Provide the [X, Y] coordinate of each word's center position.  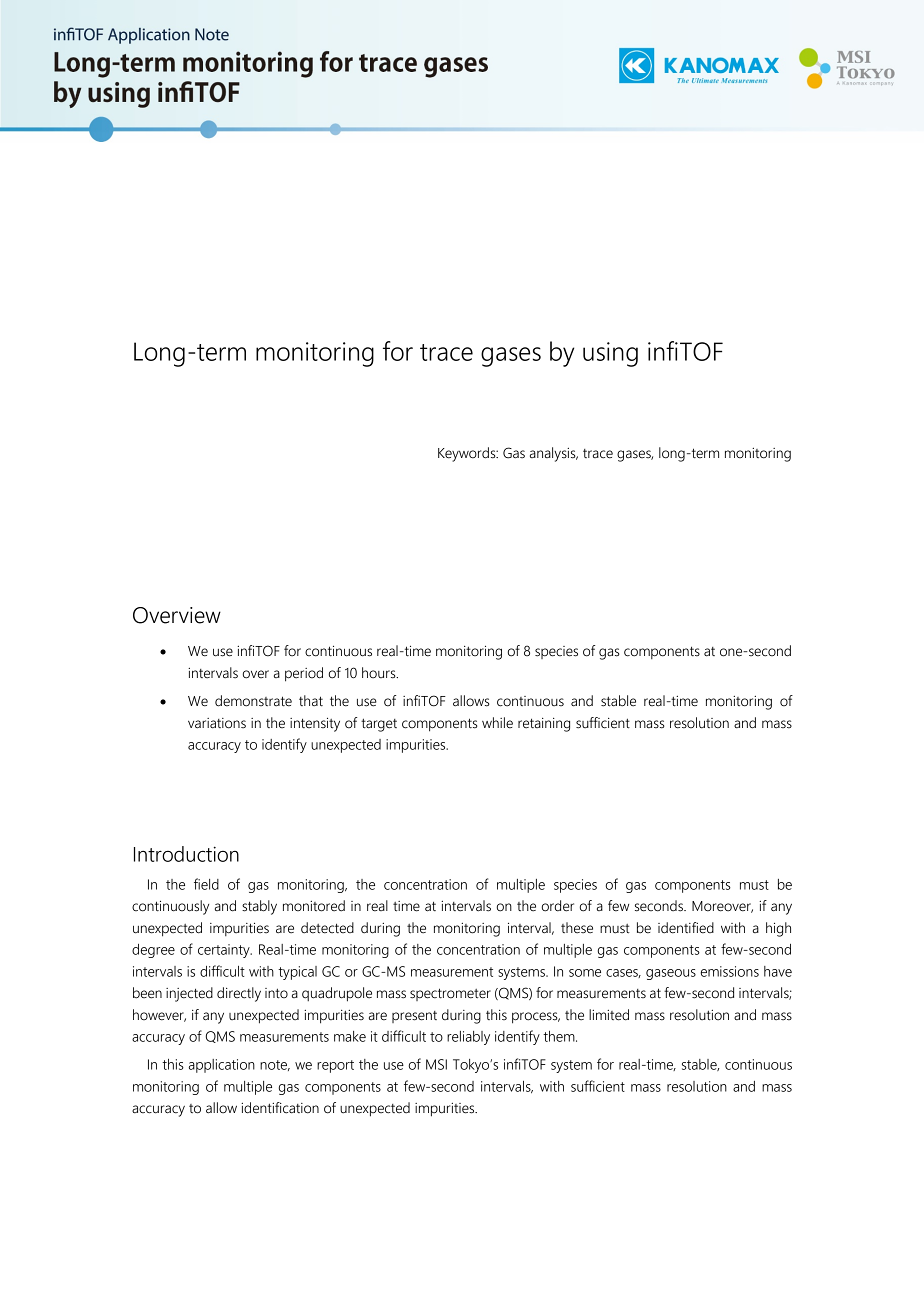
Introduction [186, 854]
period [304, 674]
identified [686, 928]
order [558, 906]
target [379, 725]
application [222, 1066]
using [610, 354]
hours [380, 673]
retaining [544, 725]
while [497, 723]
